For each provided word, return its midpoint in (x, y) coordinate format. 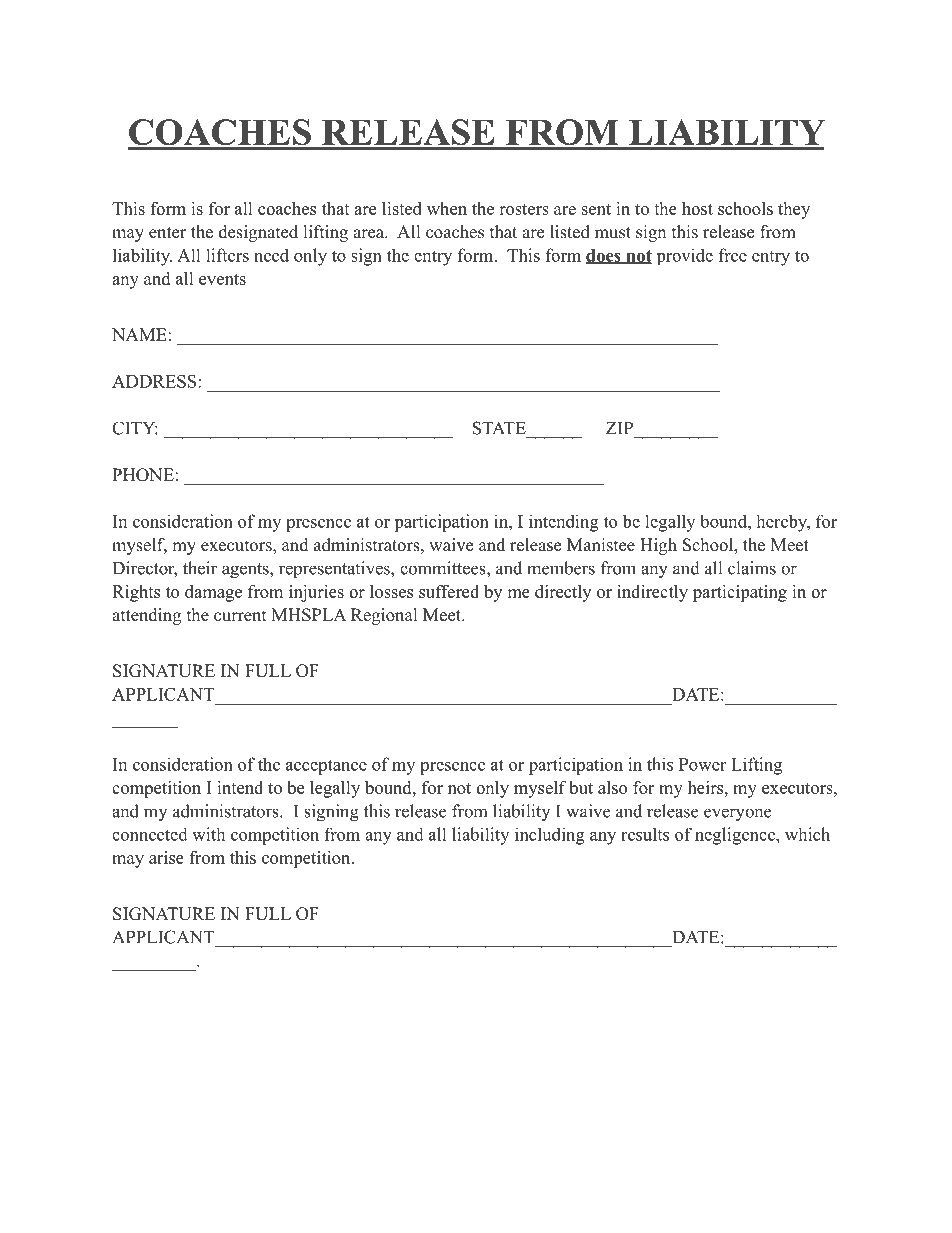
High (658, 546)
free (733, 255)
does (604, 256)
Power (702, 764)
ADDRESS (155, 381)
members (561, 568)
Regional (384, 616)
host (697, 208)
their (200, 568)
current (240, 616)
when (447, 208)
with (208, 834)
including (550, 836)
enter (168, 233)
